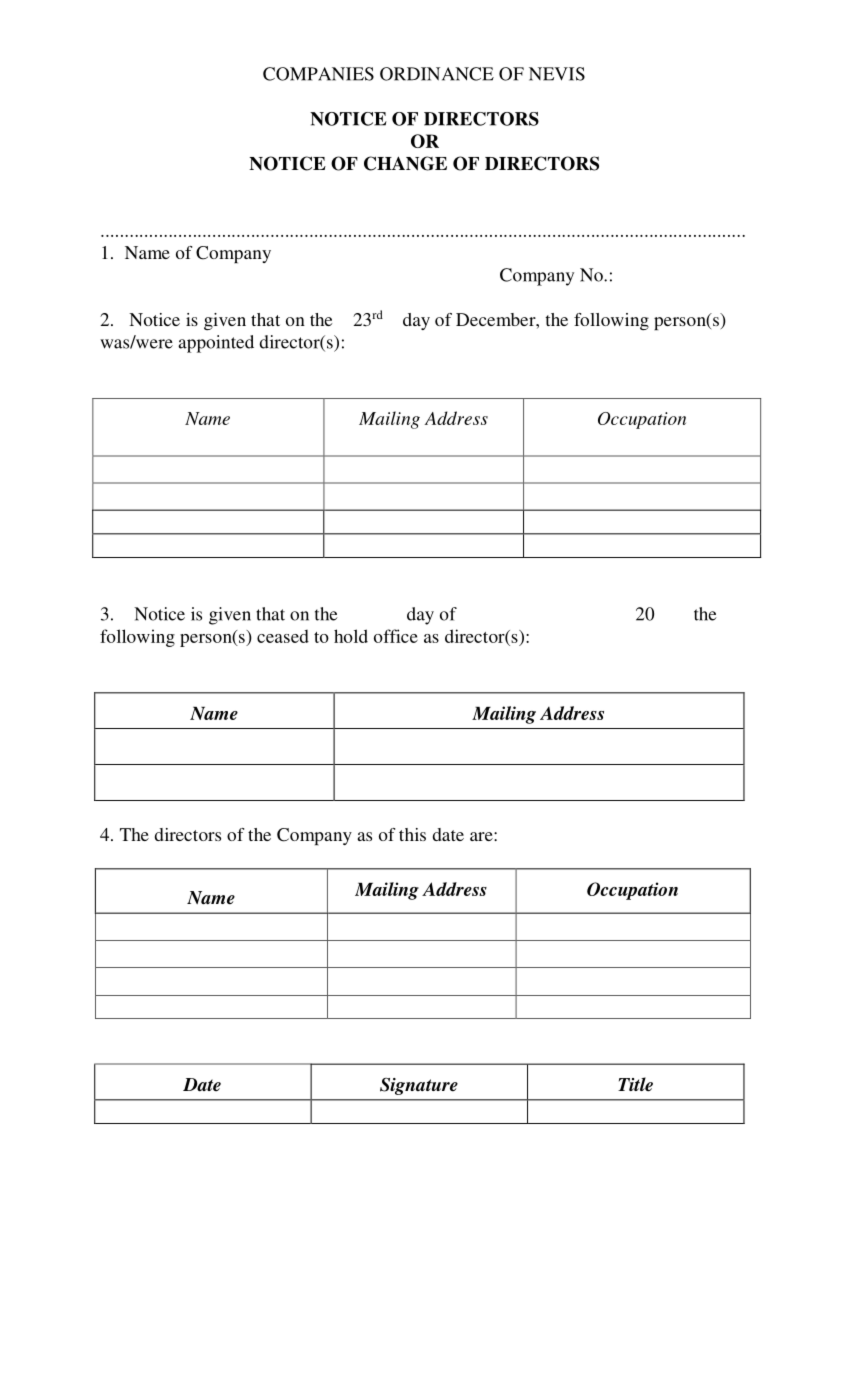 Image resolution: width=849 pixels, height=1400 pixels. I want to click on office, so click(396, 636).
